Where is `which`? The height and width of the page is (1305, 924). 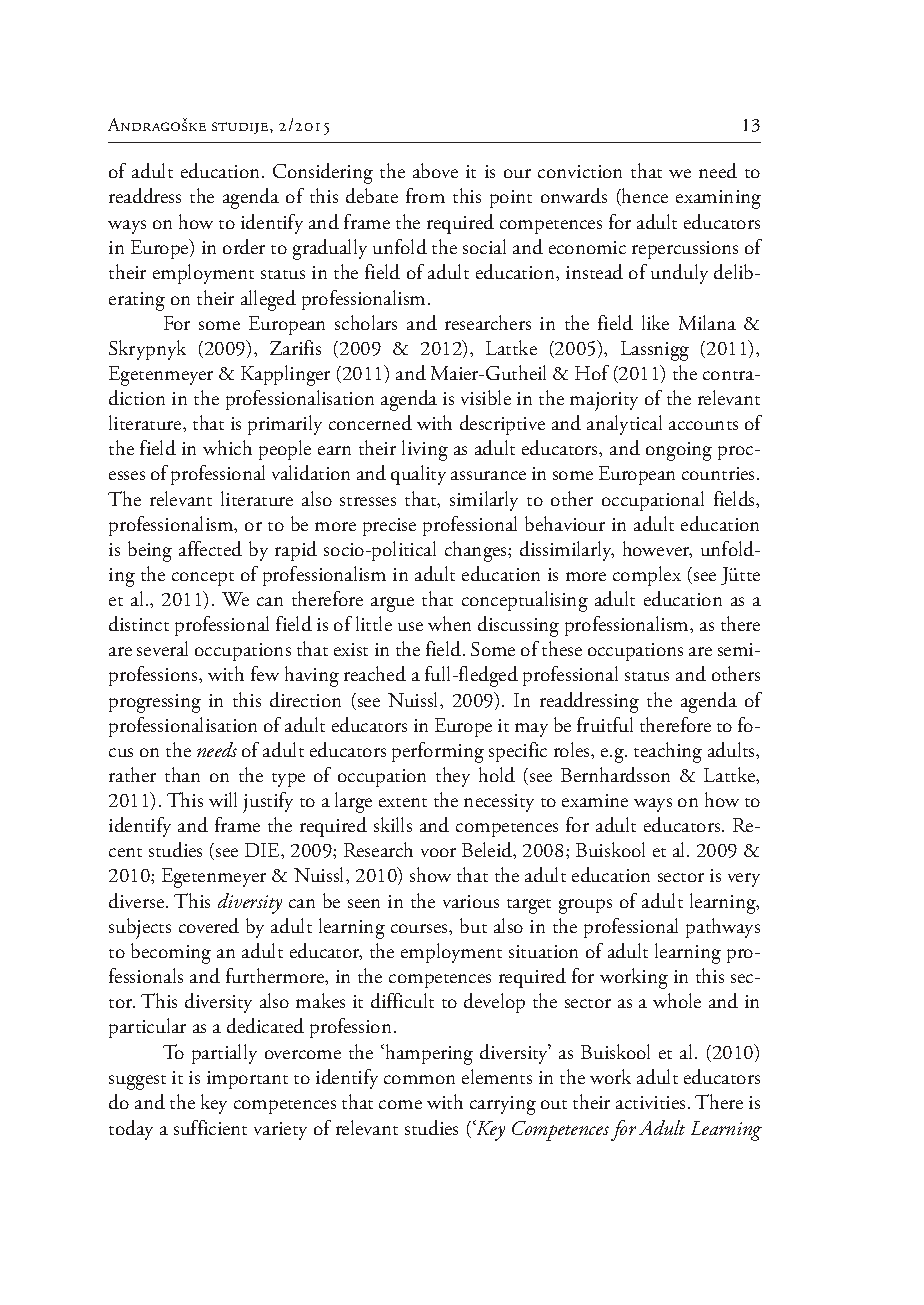 which is located at coordinates (227, 447).
